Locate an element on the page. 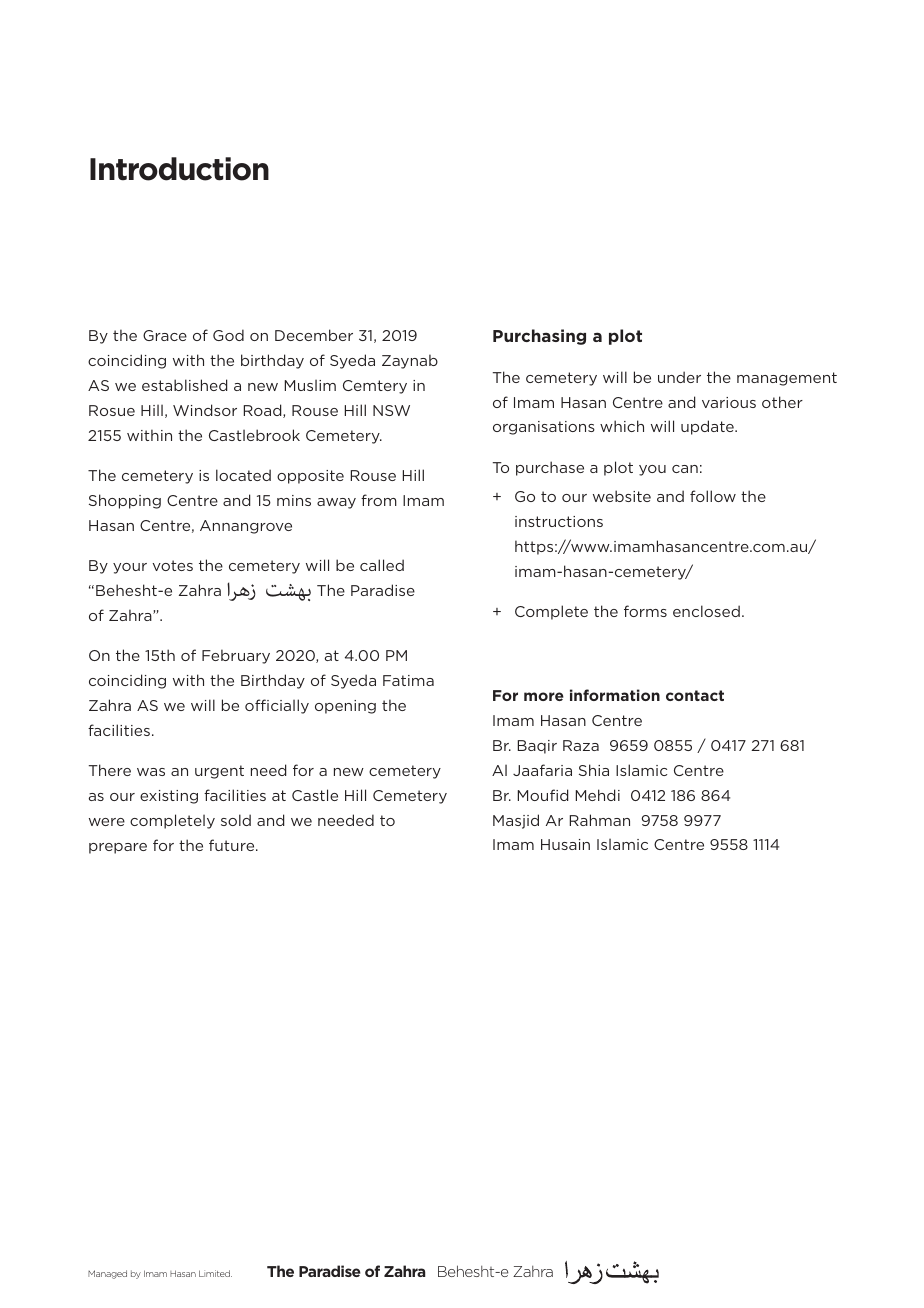 This image has width=924, height=1308. Introduction is located at coordinates (179, 169).
